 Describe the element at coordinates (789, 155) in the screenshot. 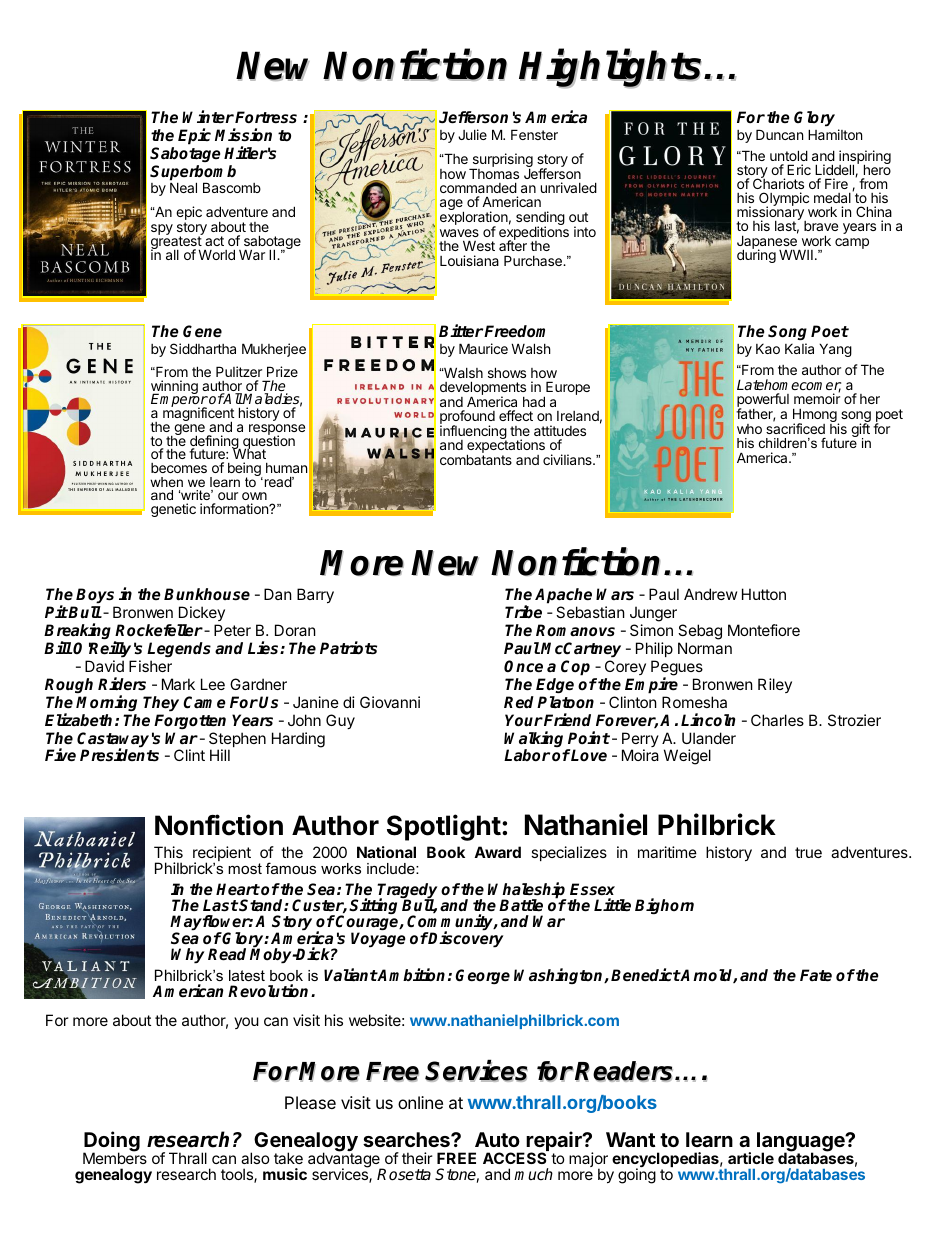

I see `untold` at that location.
